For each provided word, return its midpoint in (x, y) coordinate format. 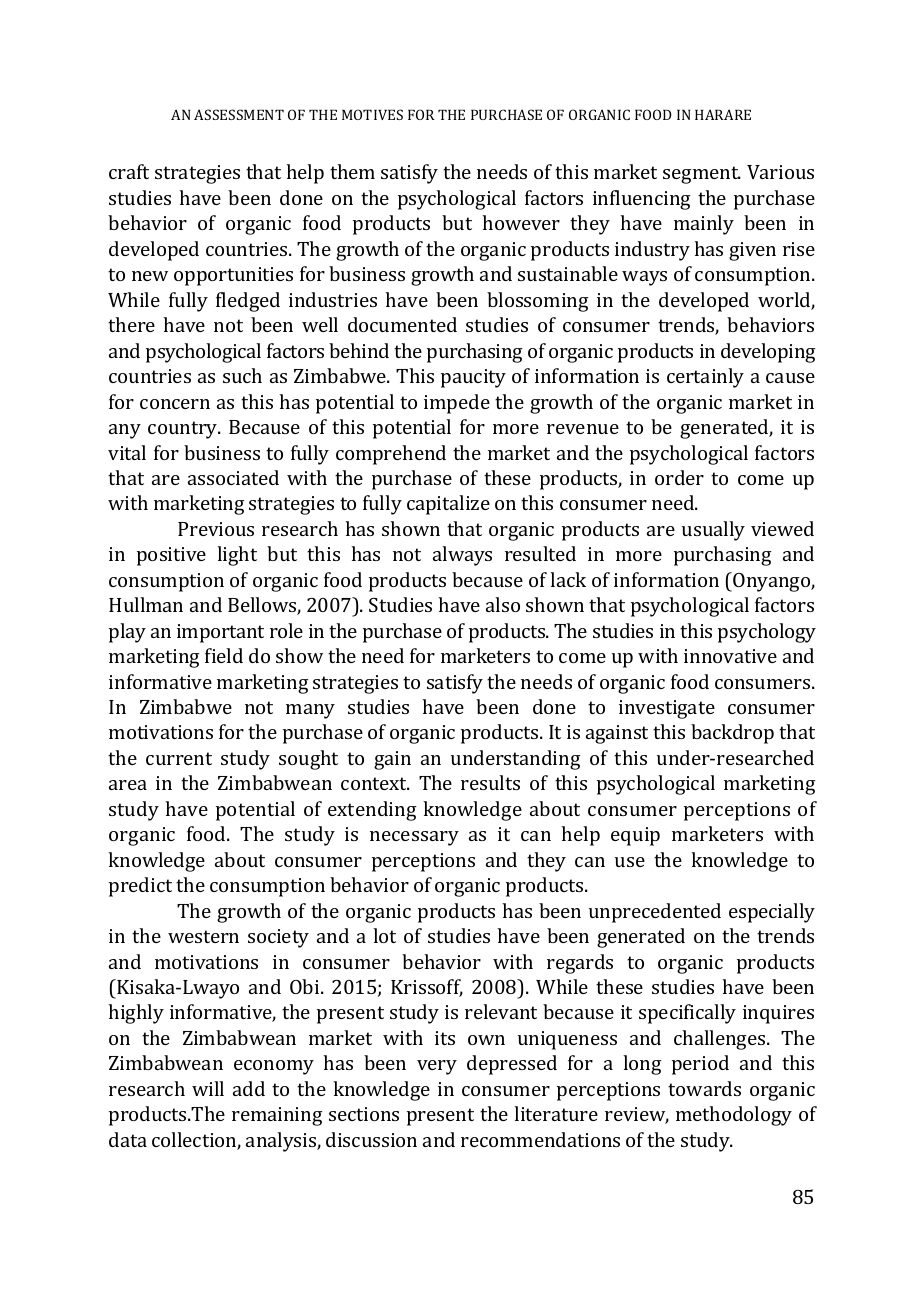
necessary (414, 838)
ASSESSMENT (239, 114)
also (503, 604)
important (220, 633)
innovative (730, 656)
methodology (734, 1116)
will (208, 1088)
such (242, 375)
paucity (473, 378)
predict (140, 887)
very (437, 1067)
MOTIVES (372, 114)
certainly (705, 378)
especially (772, 913)
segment (702, 175)
